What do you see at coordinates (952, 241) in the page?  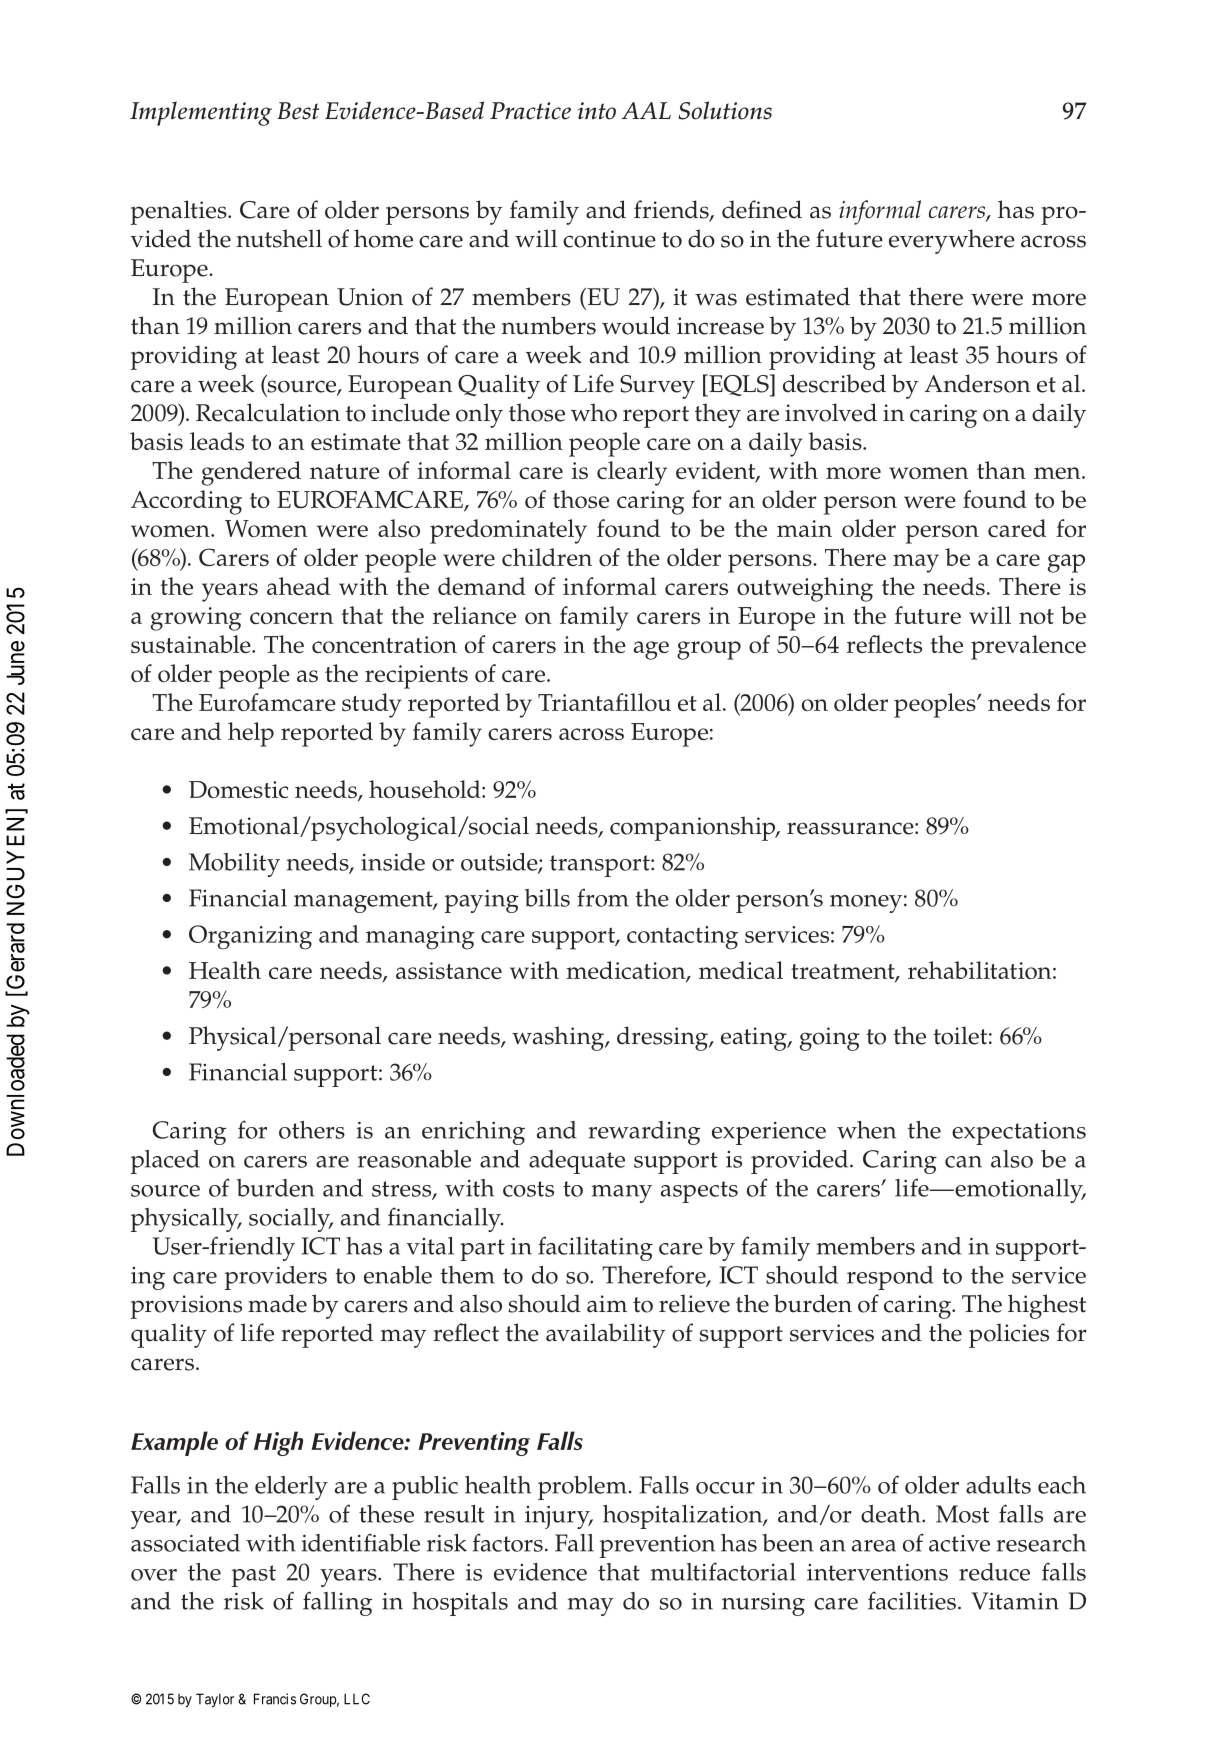 I see `everywhere` at bounding box center [952, 241].
